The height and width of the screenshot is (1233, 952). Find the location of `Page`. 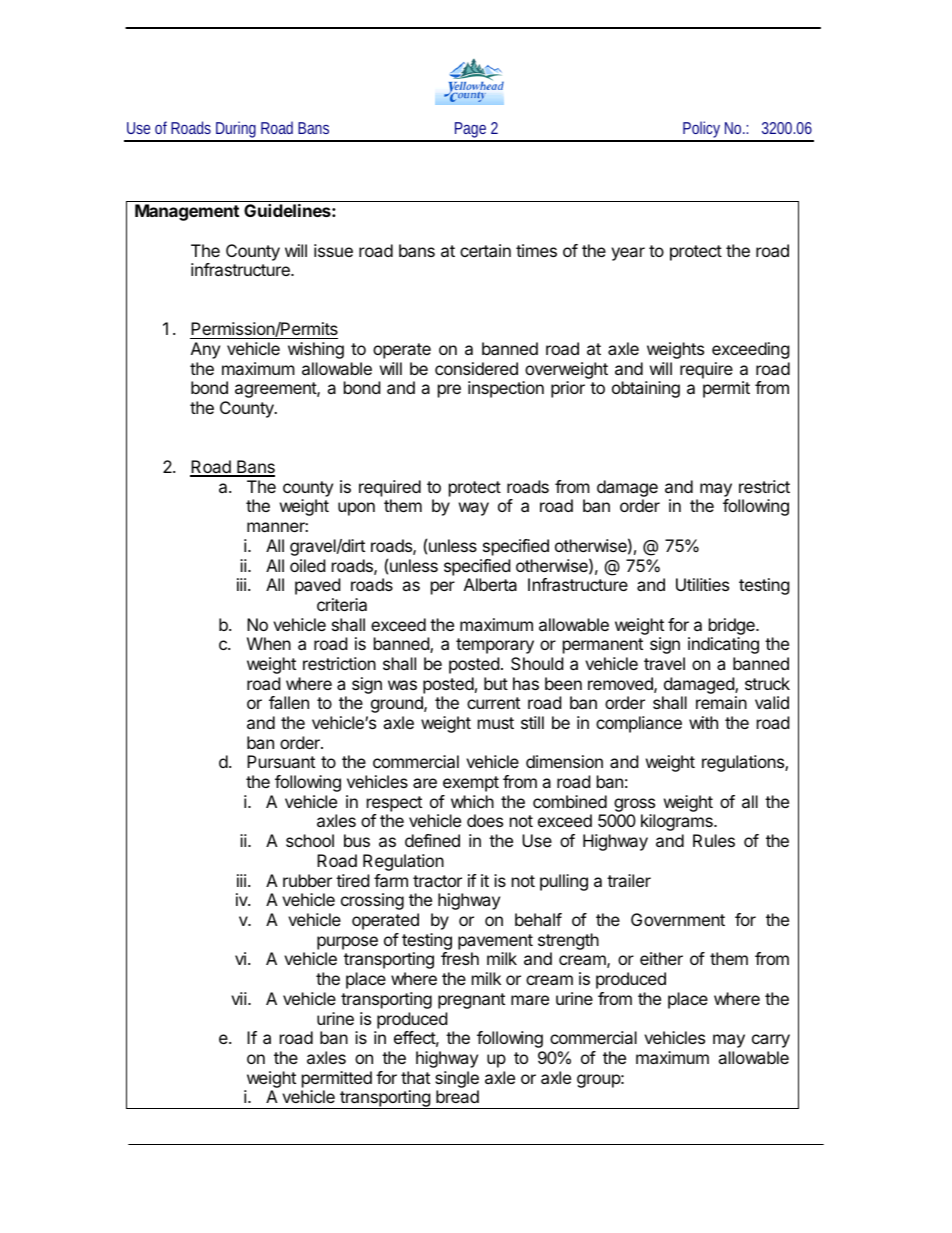

Page is located at coordinates (469, 131).
